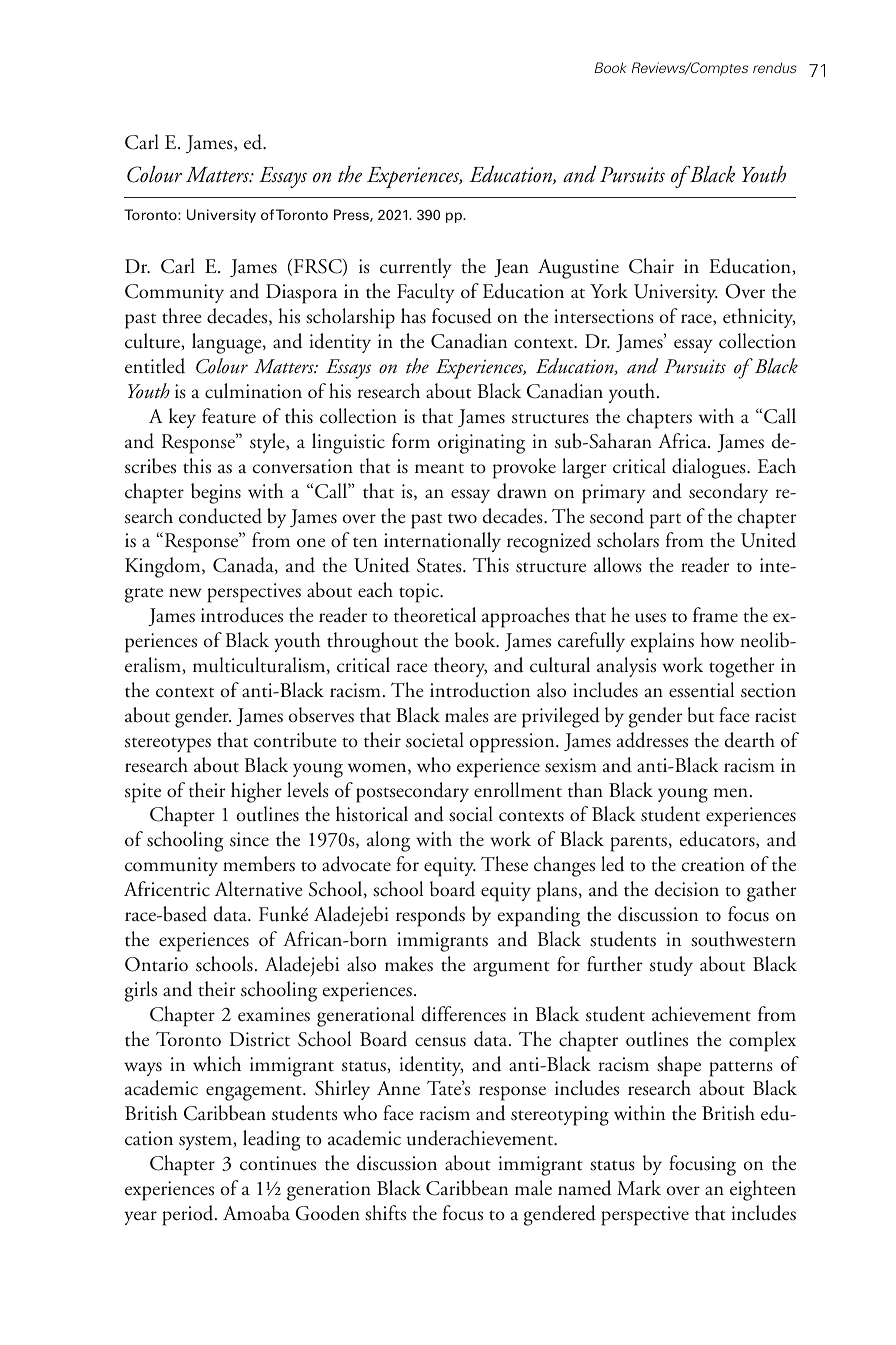  Describe the element at coordinates (463, 1014) in the screenshot. I see `differences` at that location.
